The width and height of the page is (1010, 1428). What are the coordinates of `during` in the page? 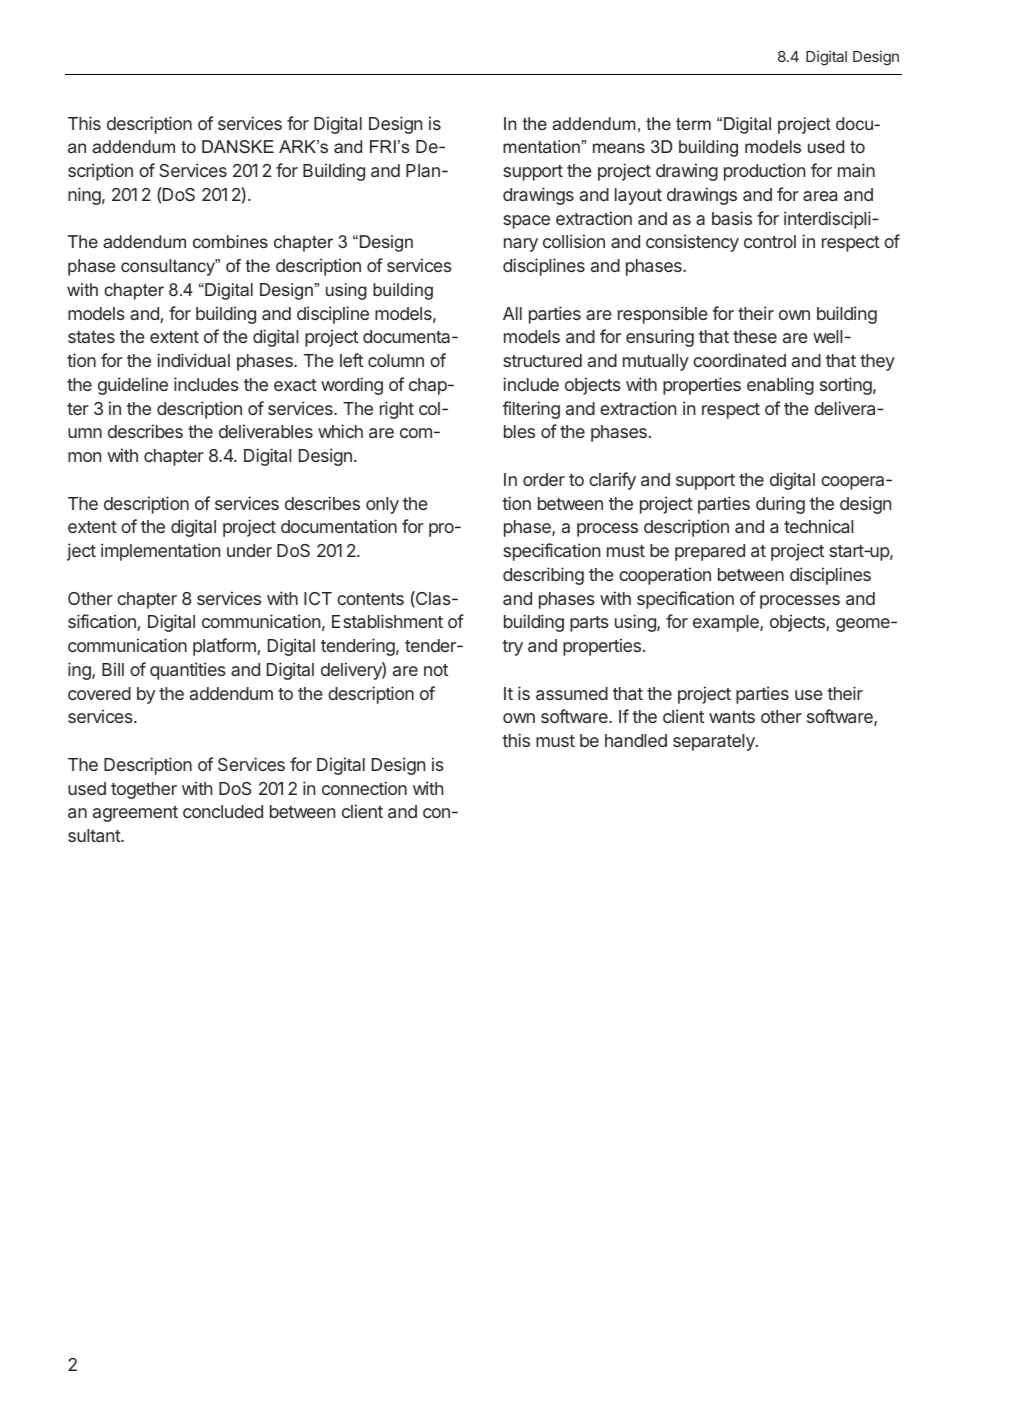 It's located at (780, 505).
